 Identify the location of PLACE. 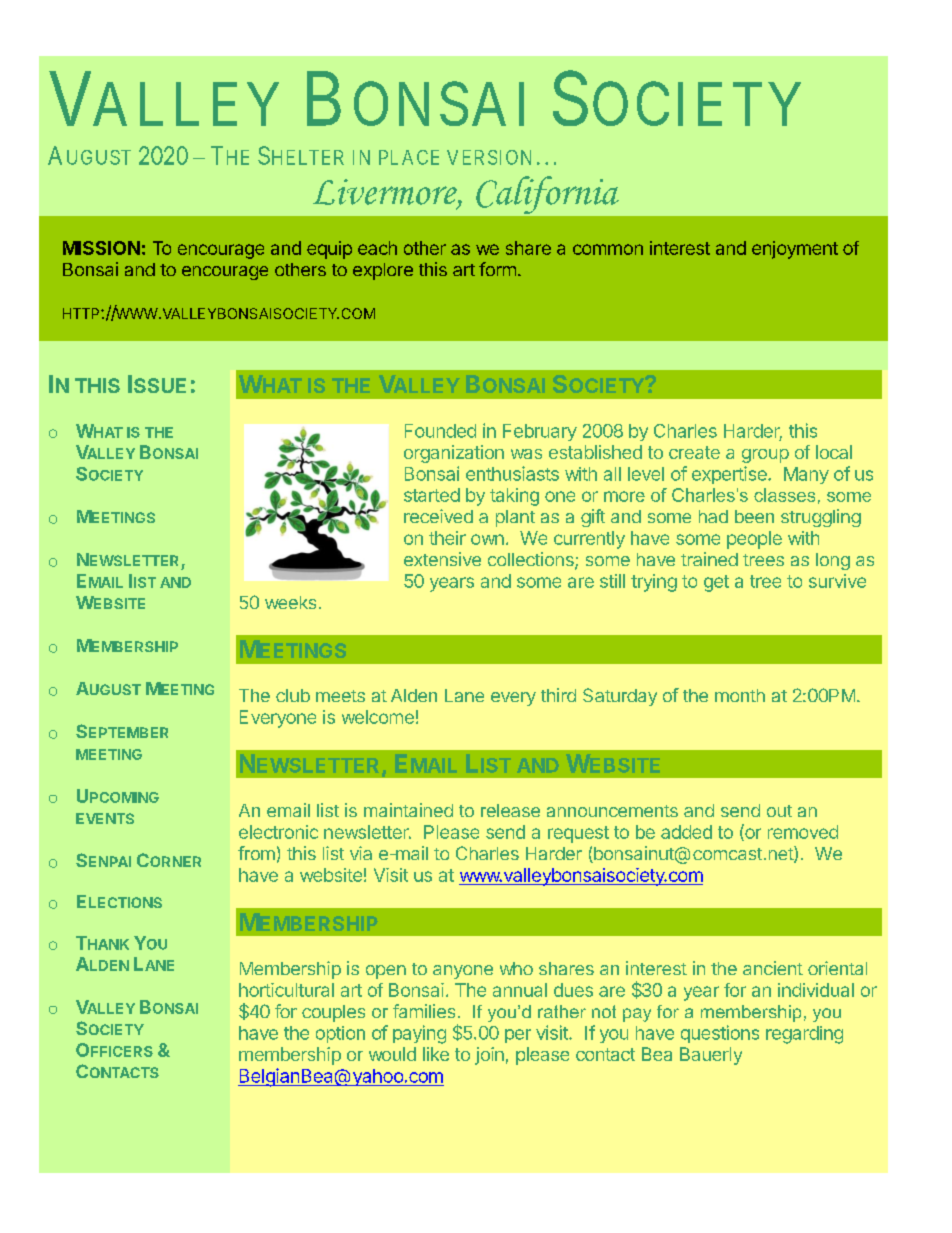
(409, 157).
